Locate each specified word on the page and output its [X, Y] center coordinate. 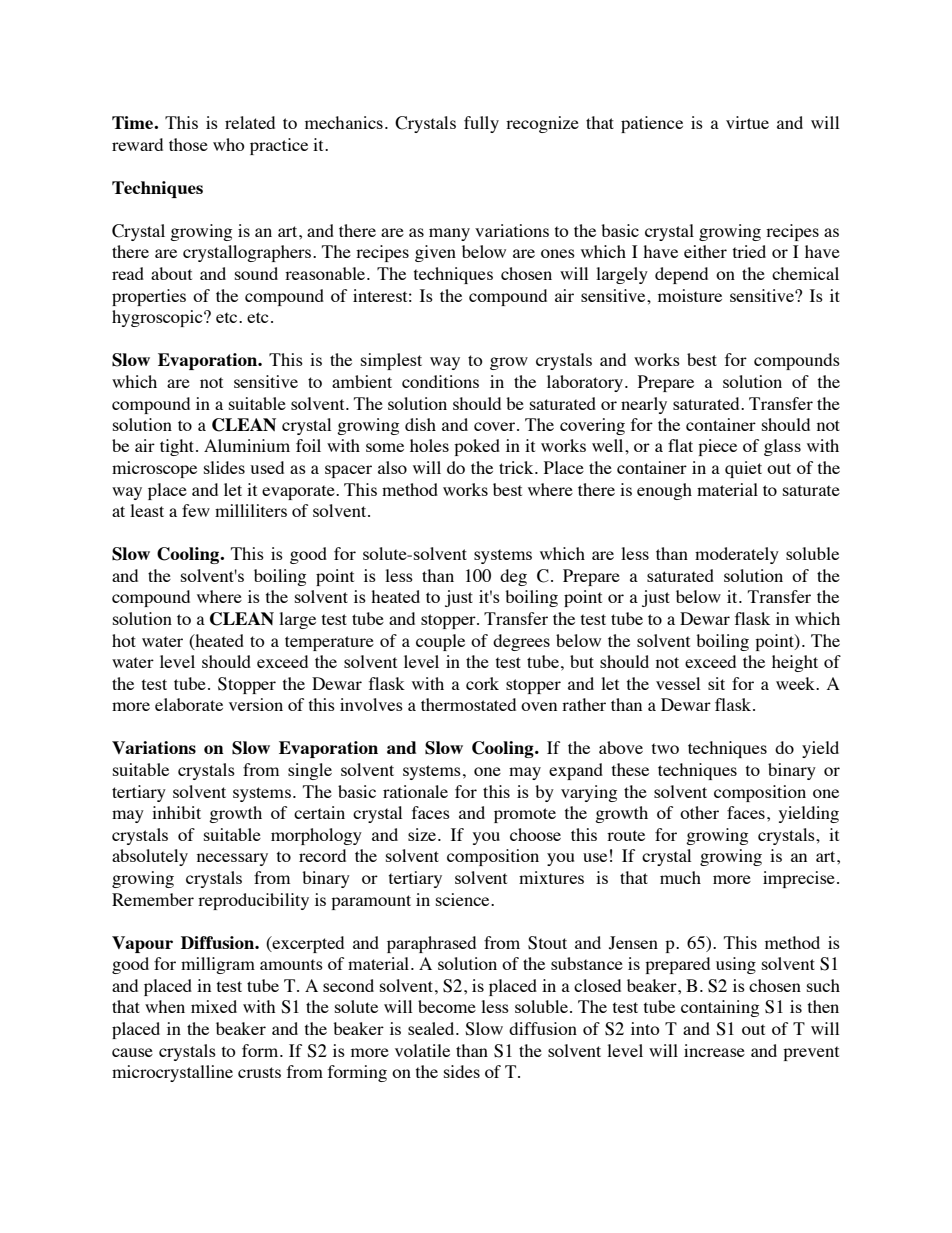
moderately [737, 555]
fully [481, 124]
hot [124, 640]
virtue [747, 122]
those [188, 144]
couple [440, 642]
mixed [214, 1006]
